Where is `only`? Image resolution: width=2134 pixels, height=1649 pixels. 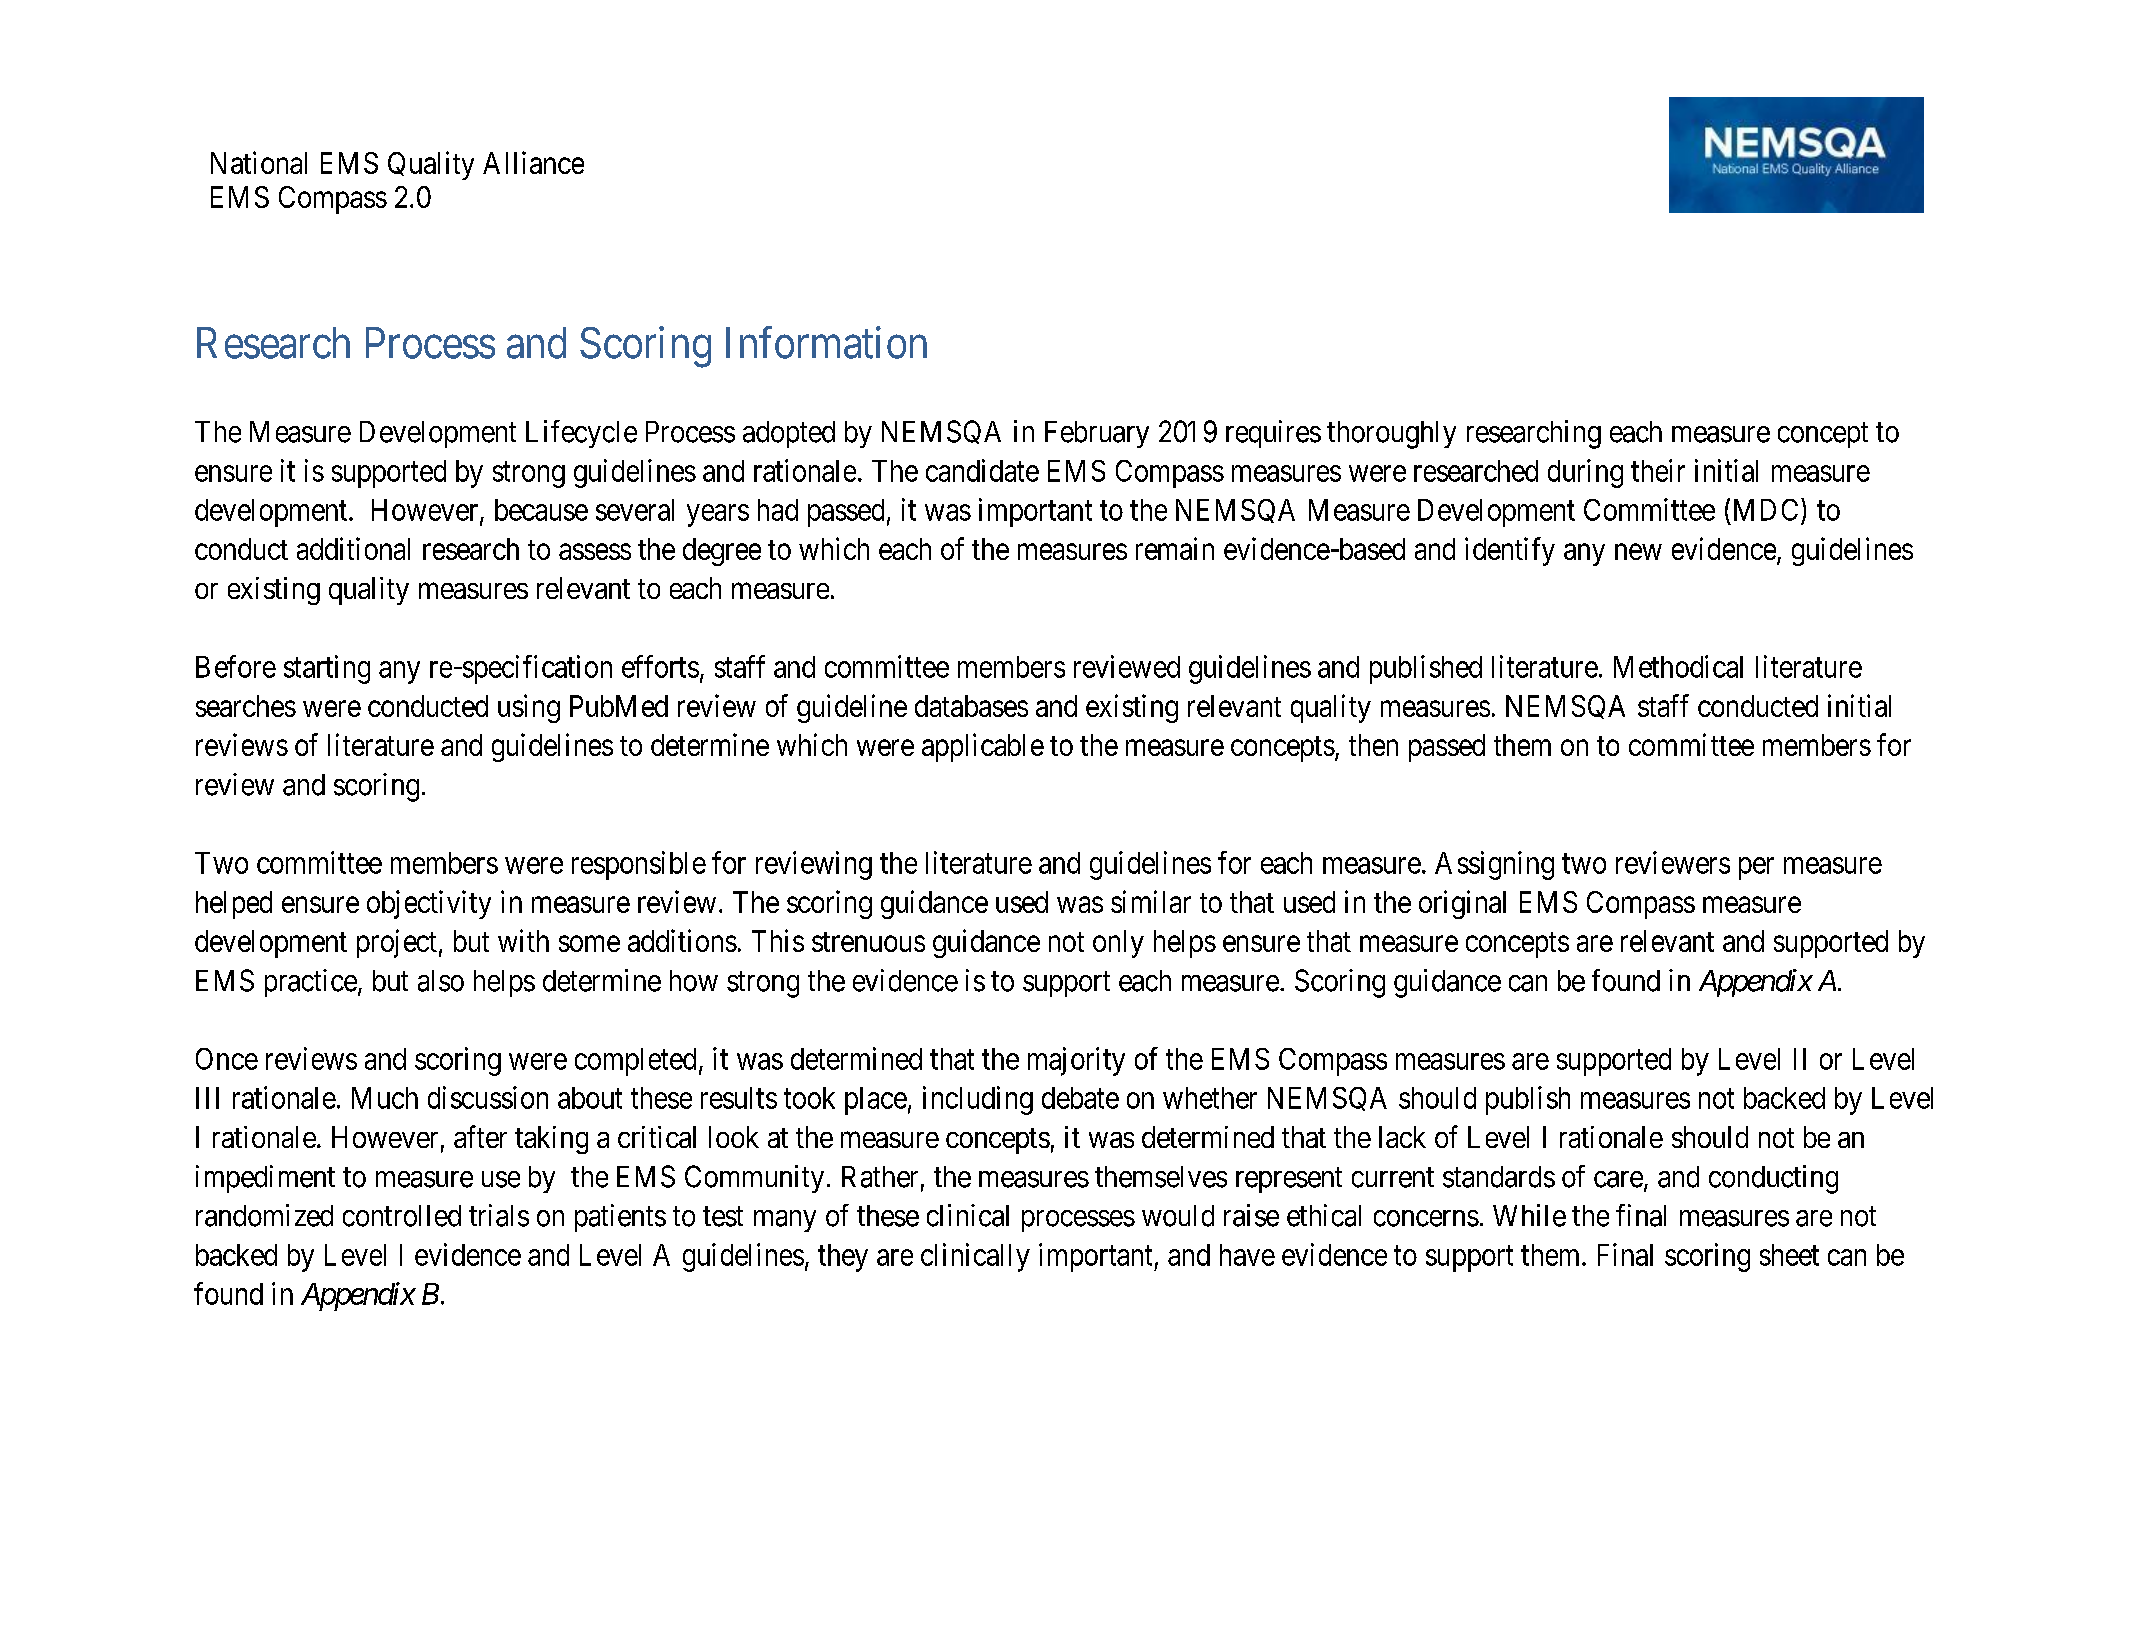
only is located at coordinates (1118, 944).
